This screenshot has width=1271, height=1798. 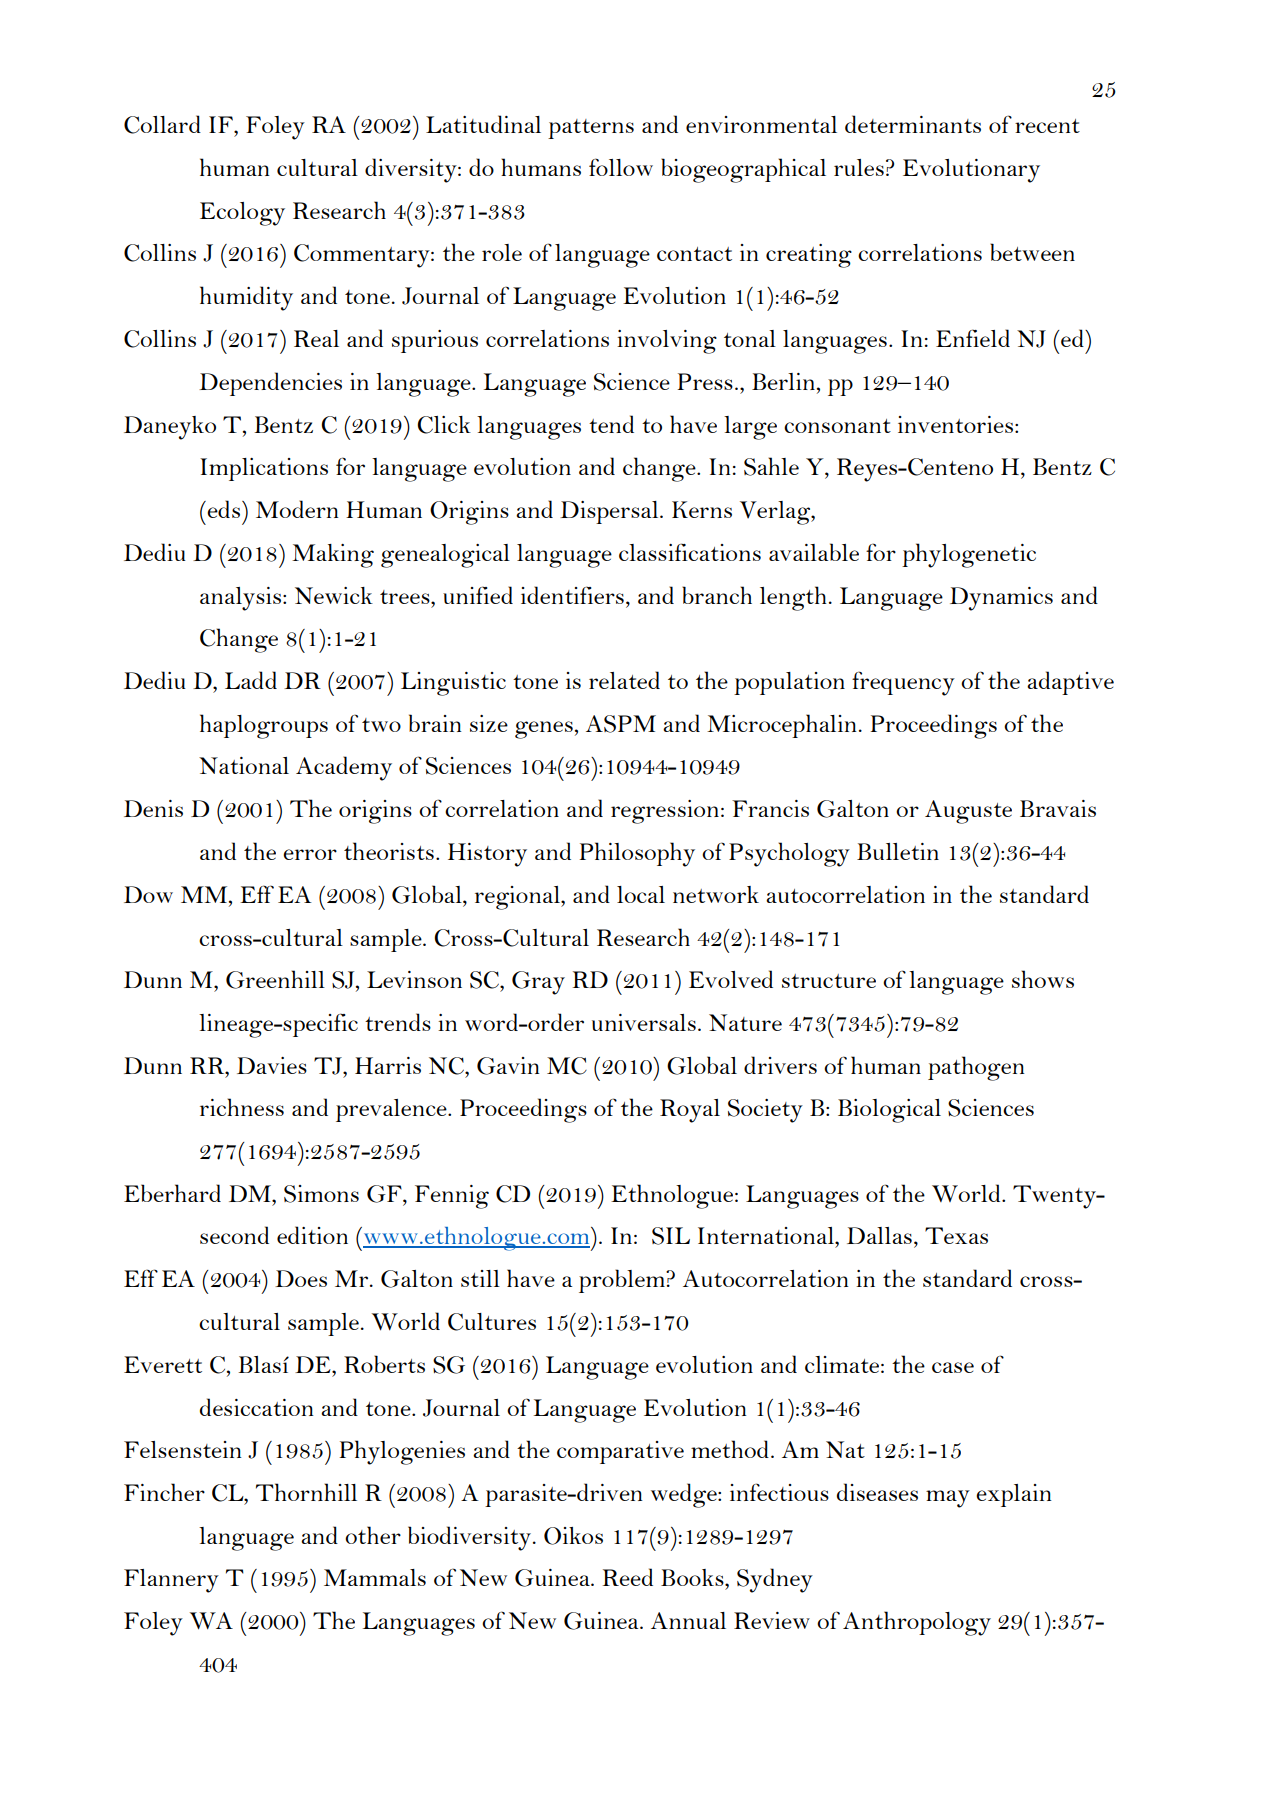 I want to click on Reed, so click(x=628, y=1577).
